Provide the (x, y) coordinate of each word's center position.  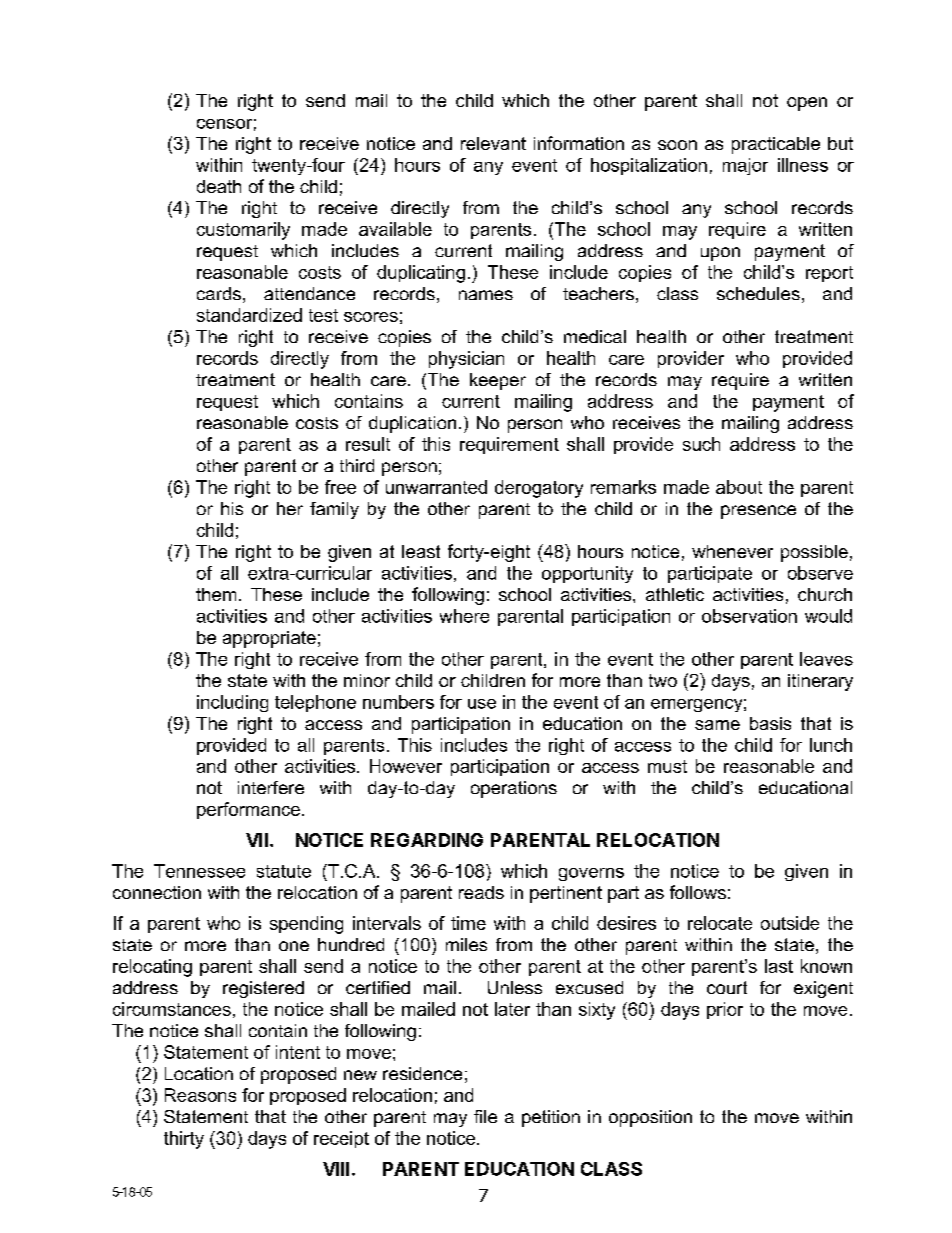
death (219, 186)
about (739, 487)
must (667, 766)
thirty (184, 1140)
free (340, 487)
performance (248, 810)
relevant (493, 143)
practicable (776, 145)
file (485, 1116)
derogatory (539, 489)
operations (514, 789)
